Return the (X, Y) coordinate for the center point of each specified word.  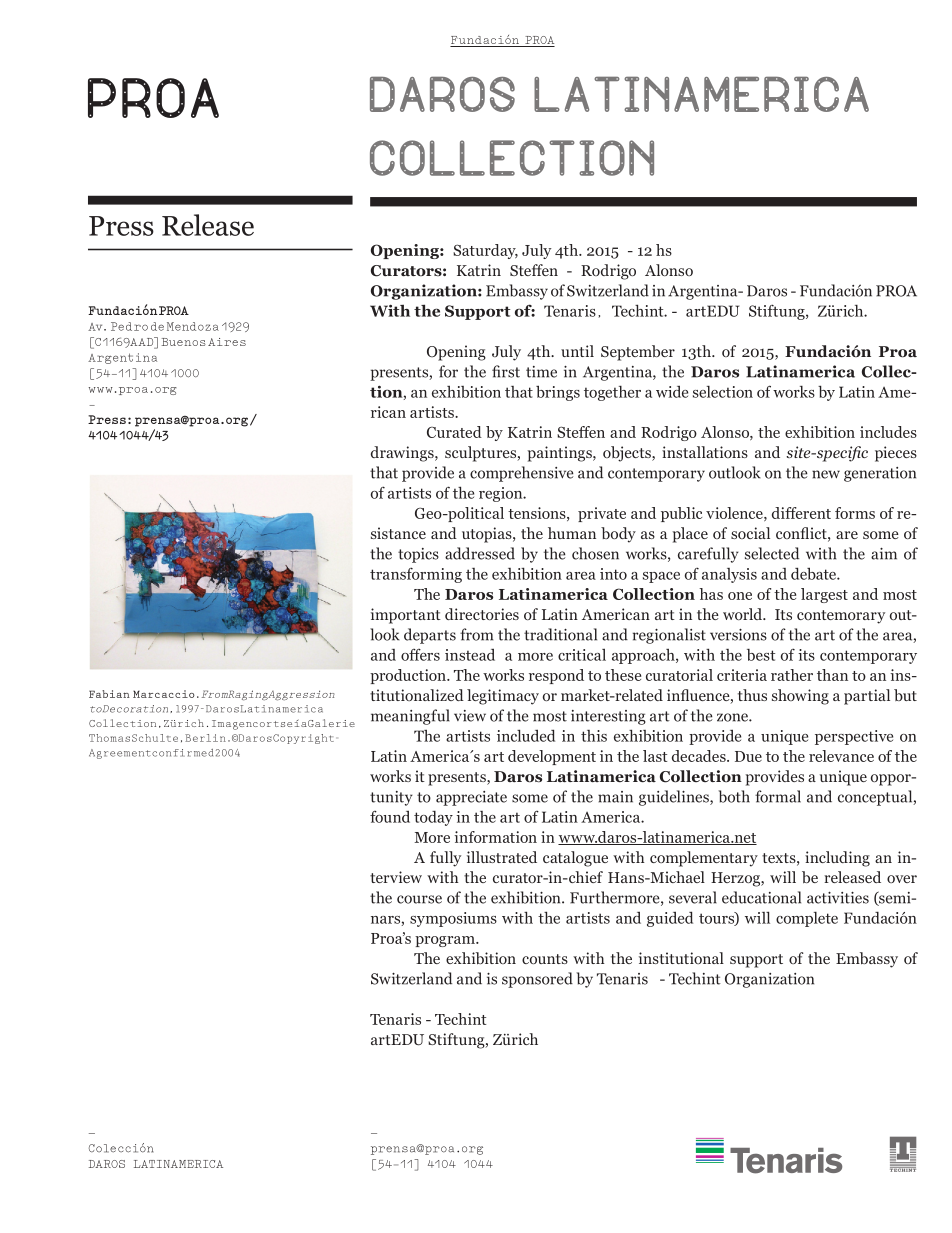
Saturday (485, 251)
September (638, 353)
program (446, 941)
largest (824, 595)
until (577, 351)
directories (482, 614)
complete (807, 919)
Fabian (109, 694)
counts (545, 959)
